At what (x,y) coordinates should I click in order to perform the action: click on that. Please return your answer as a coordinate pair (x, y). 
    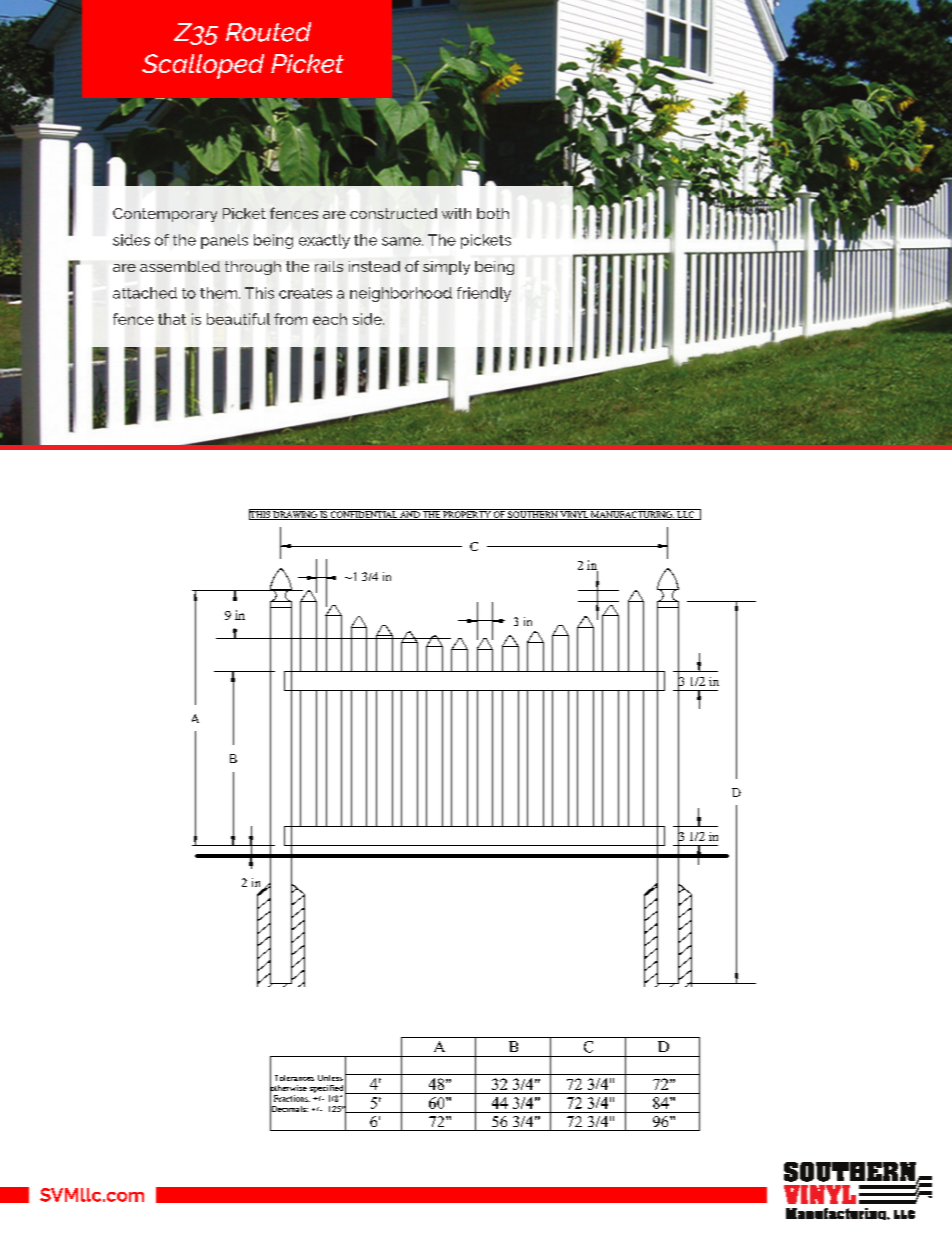
    Looking at the image, I should click on (172, 319).
